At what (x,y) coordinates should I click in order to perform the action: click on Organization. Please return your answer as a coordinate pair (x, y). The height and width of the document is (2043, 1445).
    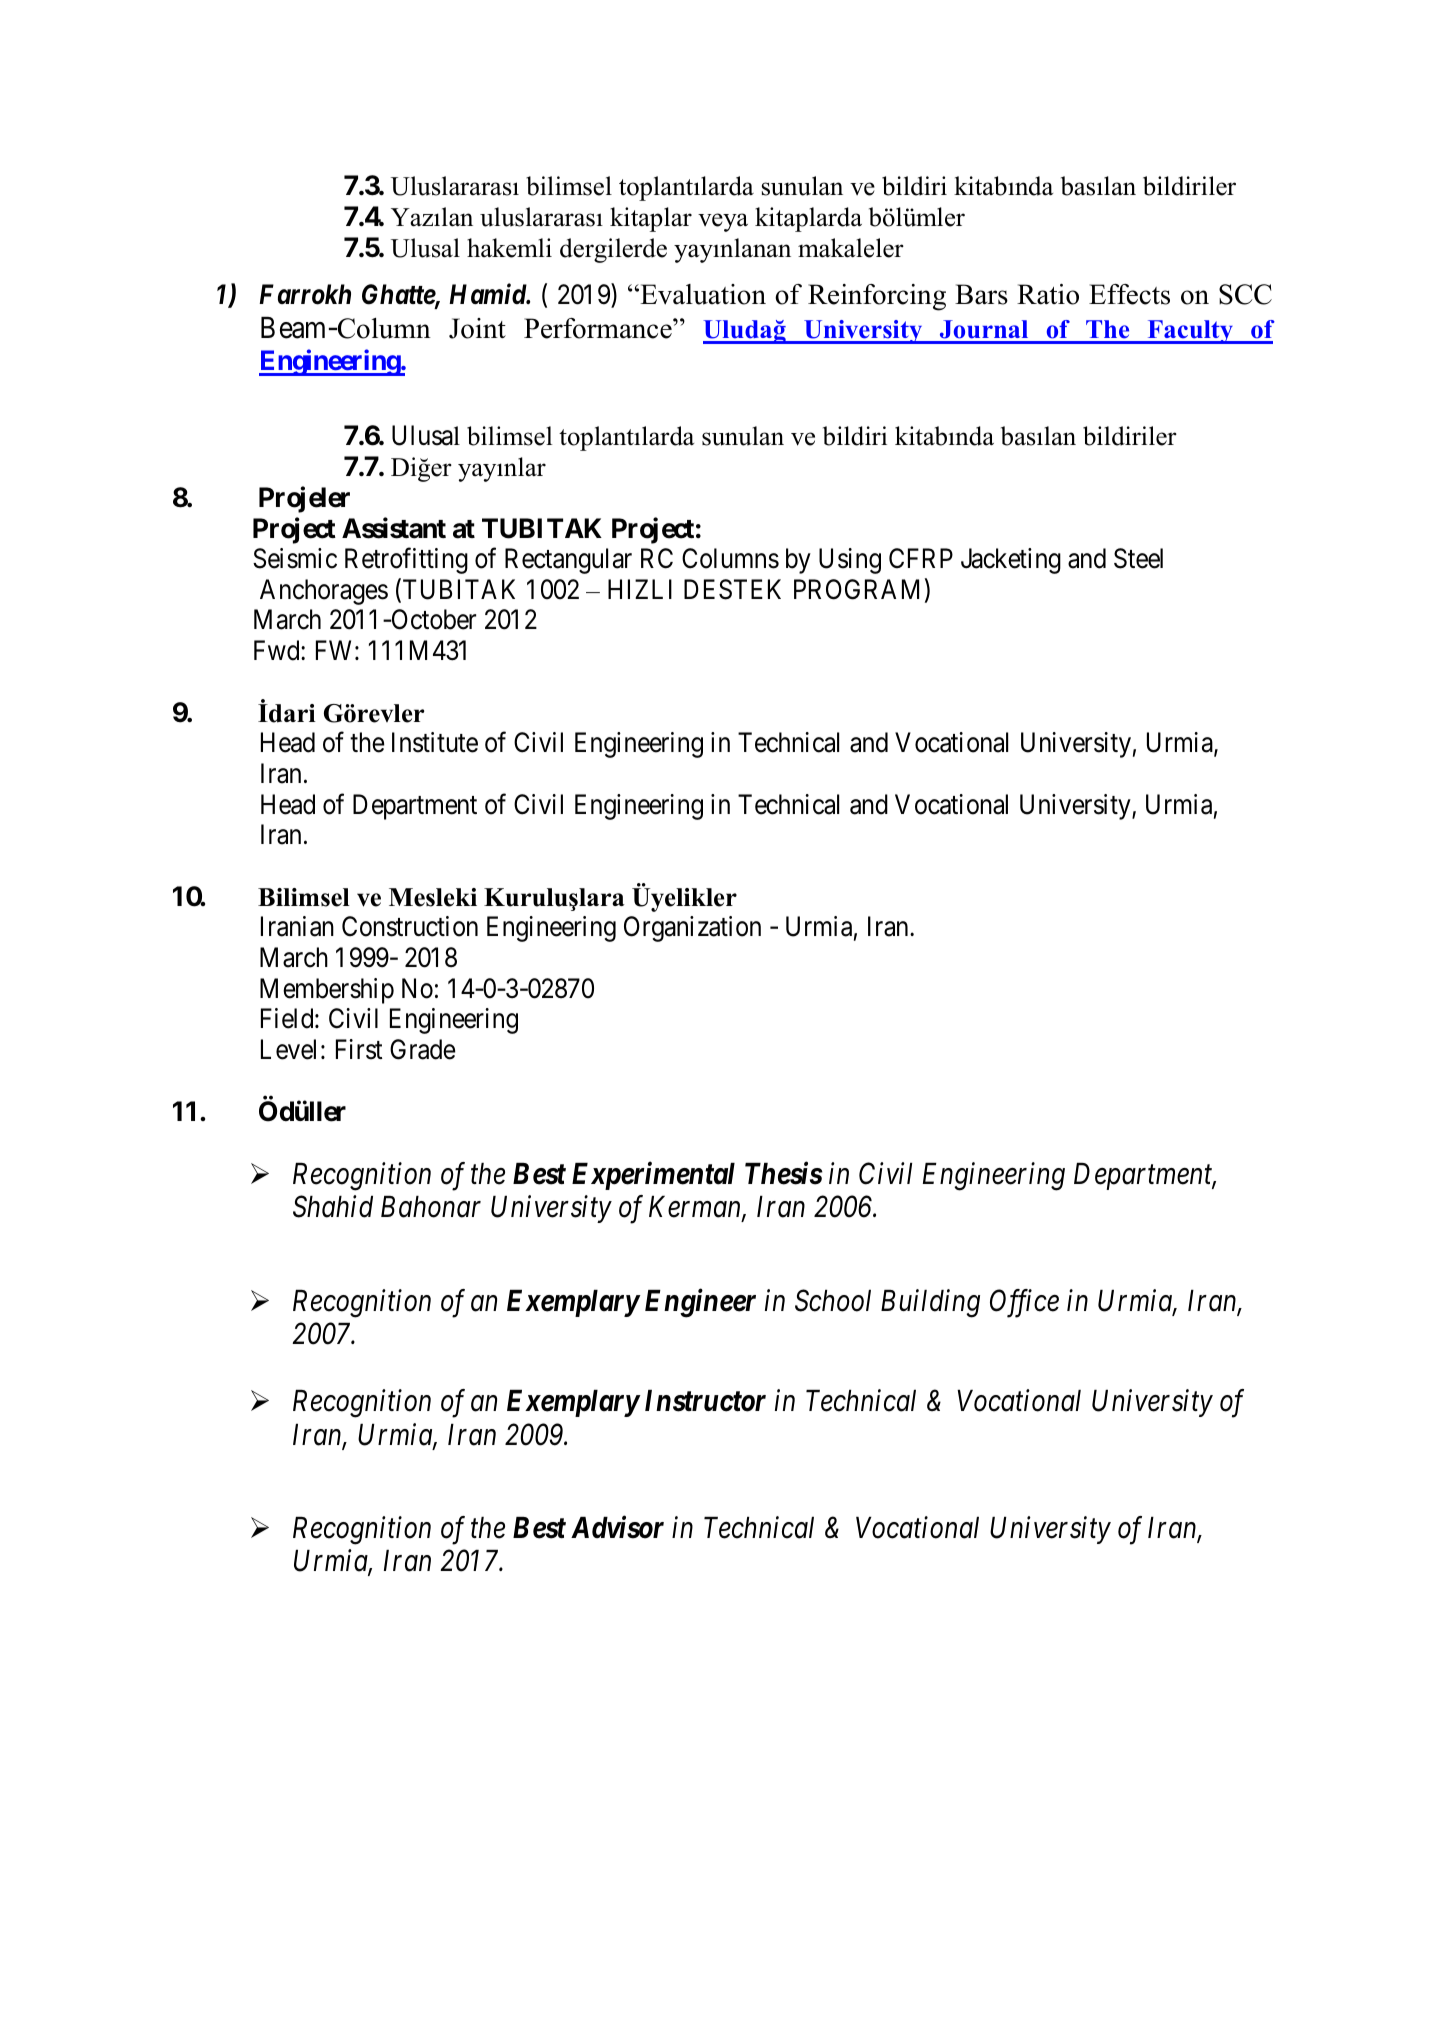
    Looking at the image, I should click on (692, 929).
